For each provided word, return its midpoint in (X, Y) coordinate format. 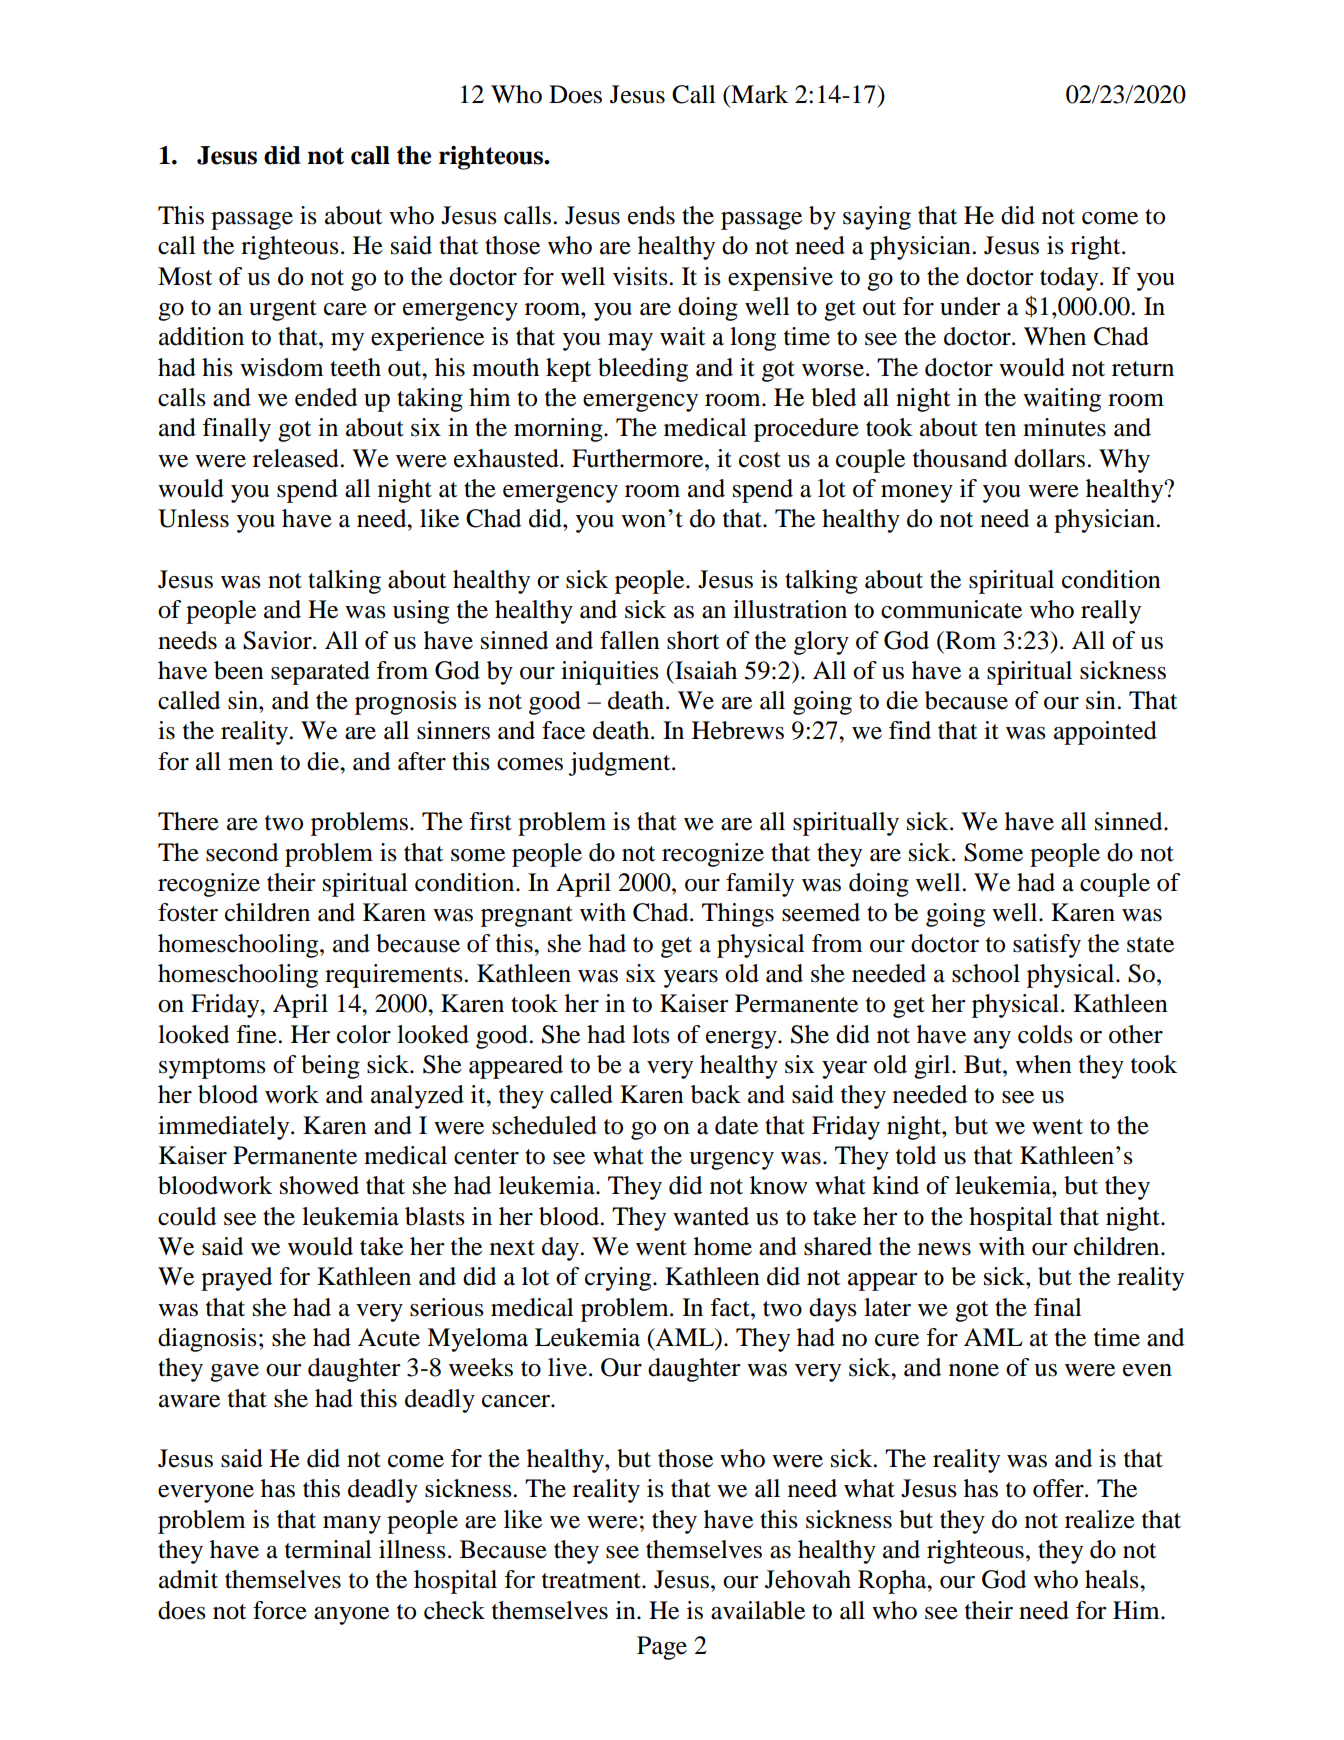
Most (185, 276)
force (280, 1610)
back (716, 1094)
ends (651, 215)
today (1070, 279)
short (693, 640)
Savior (278, 640)
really (1111, 612)
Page (662, 1648)
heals (1113, 1579)
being (330, 1067)
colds (1045, 1034)
